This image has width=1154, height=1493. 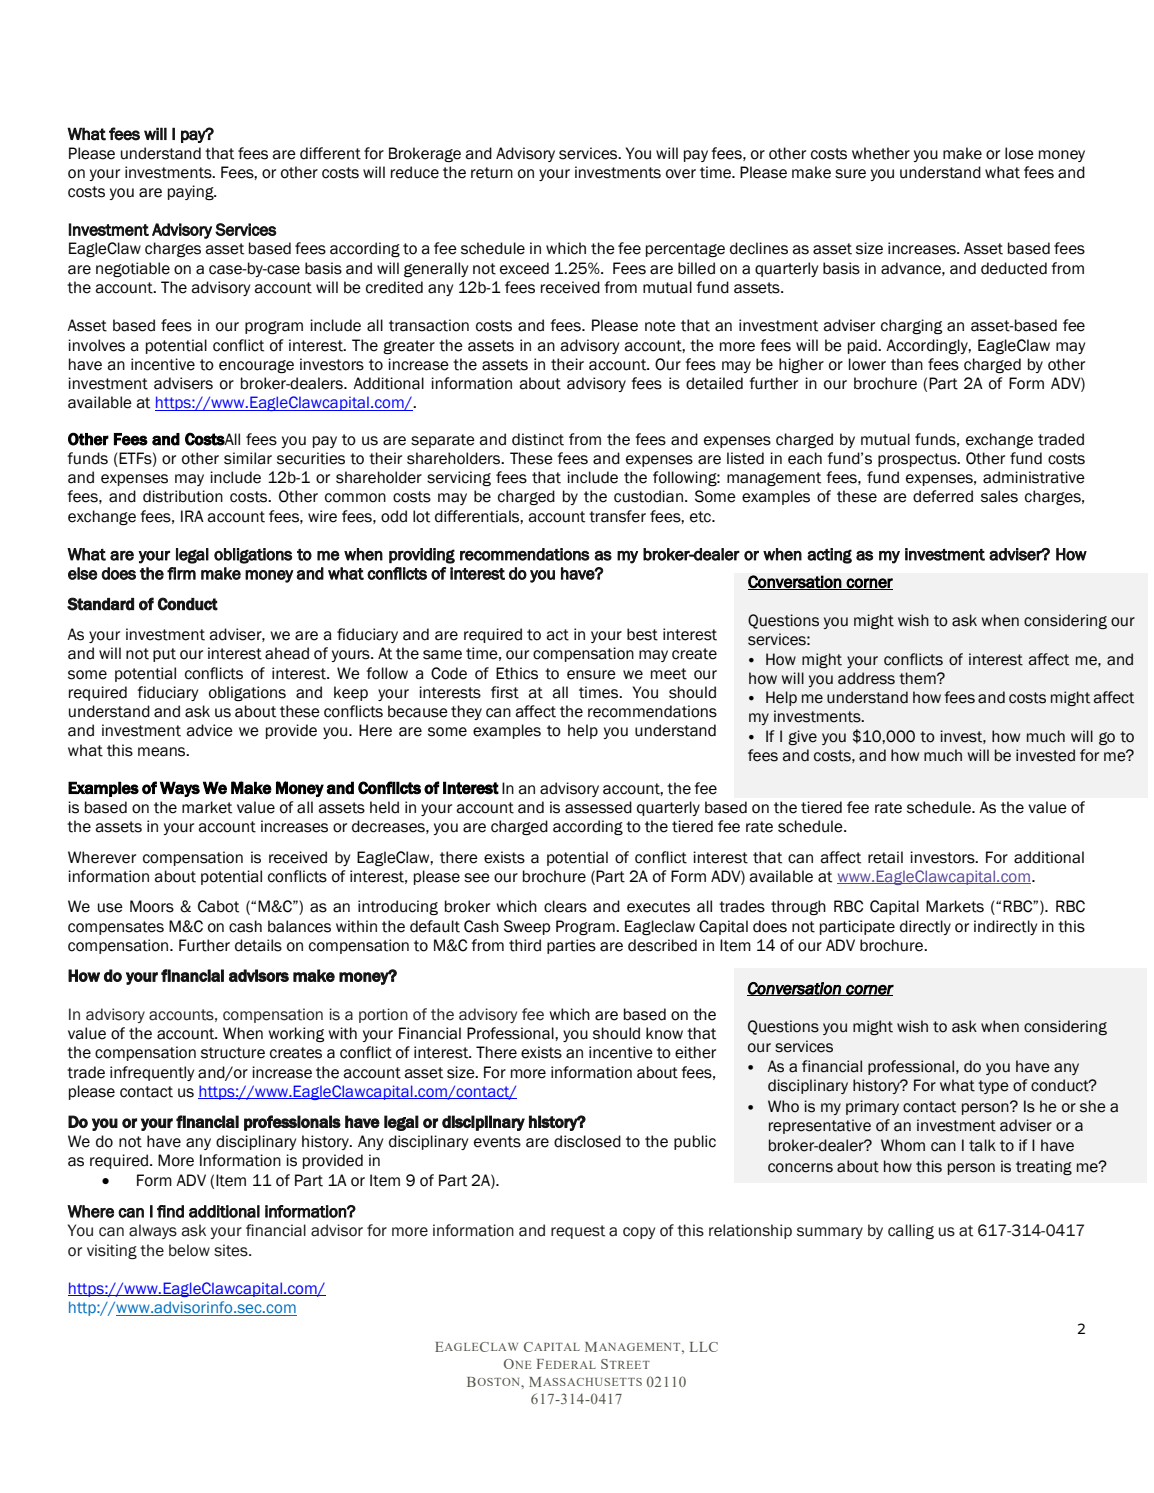 What do you see at coordinates (598, 807) in the image?
I see `assessed` at bounding box center [598, 807].
